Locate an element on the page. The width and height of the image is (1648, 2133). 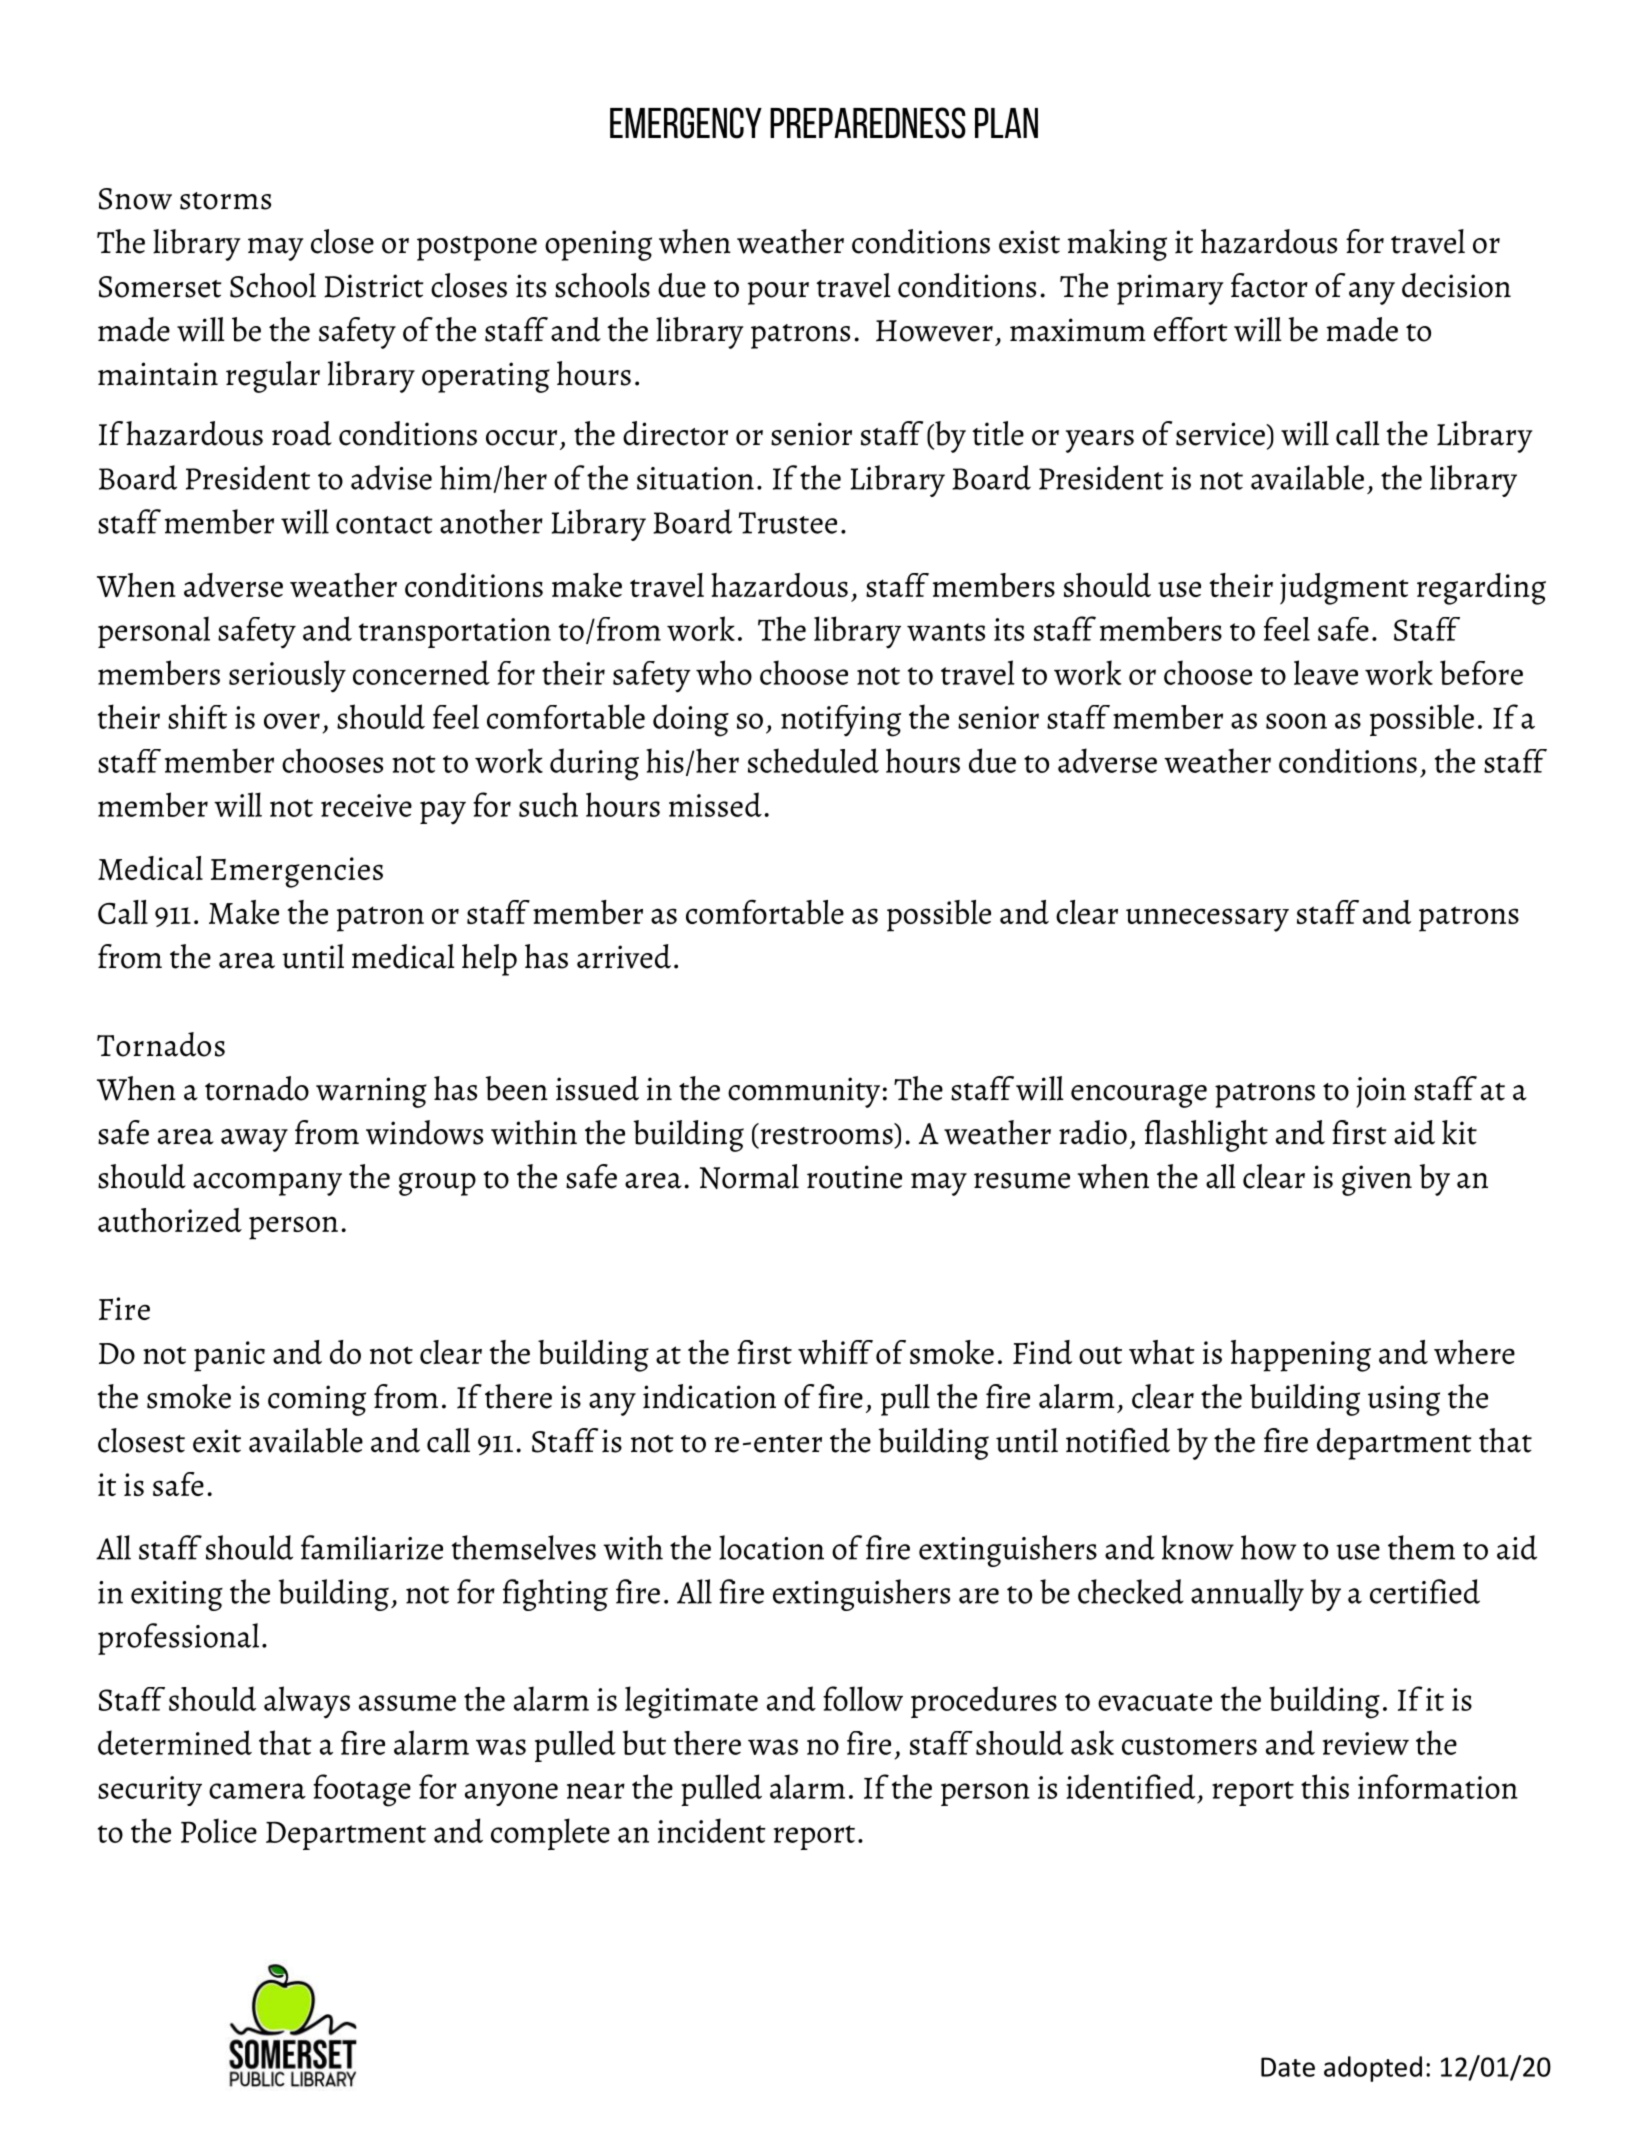
happening is located at coordinates (1301, 1356).
